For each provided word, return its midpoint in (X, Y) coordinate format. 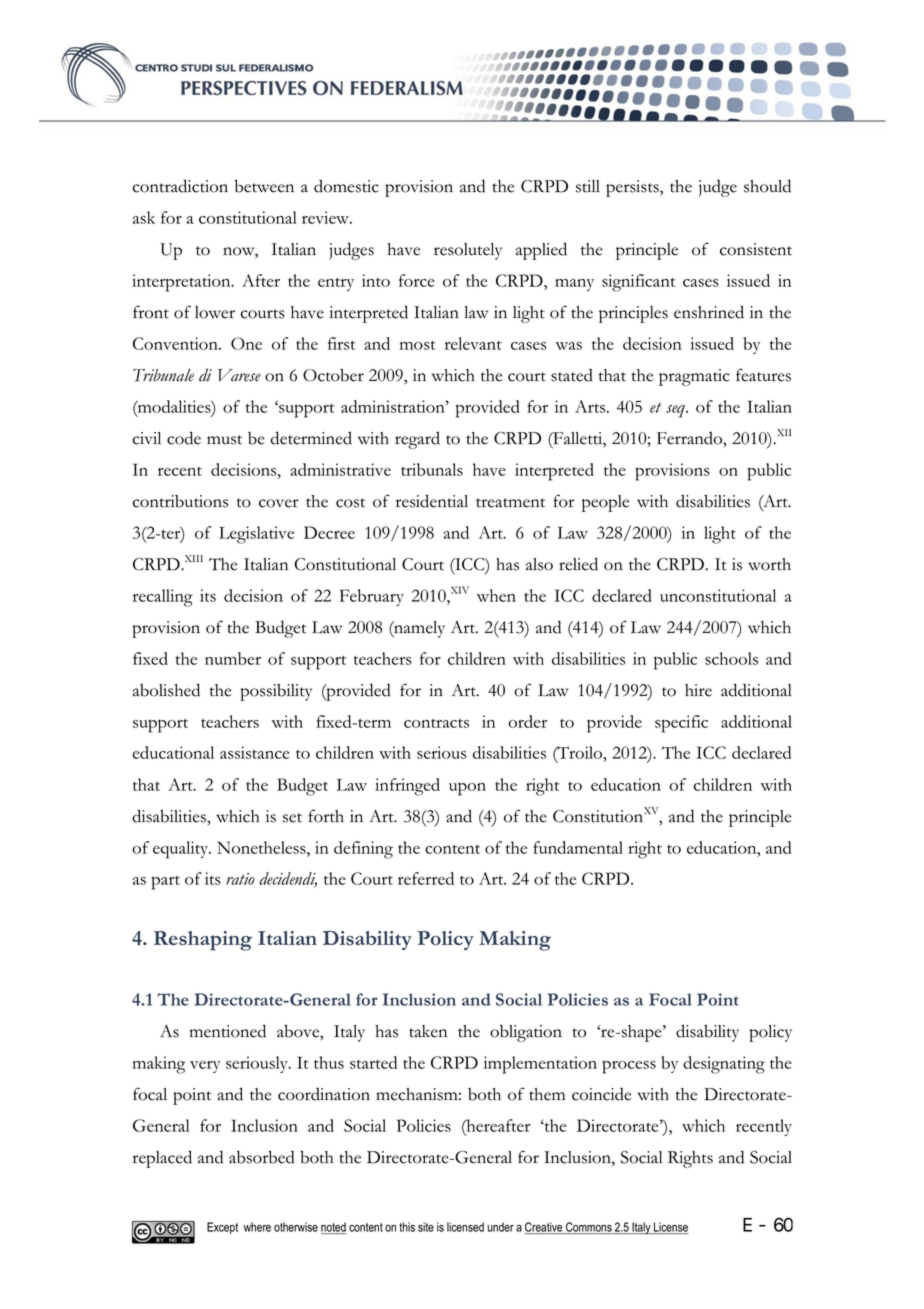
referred (426, 878)
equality (182, 850)
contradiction (180, 186)
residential (432, 501)
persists (633, 188)
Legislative (256, 535)
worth (769, 564)
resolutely (468, 251)
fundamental (578, 847)
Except (222, 1228)
